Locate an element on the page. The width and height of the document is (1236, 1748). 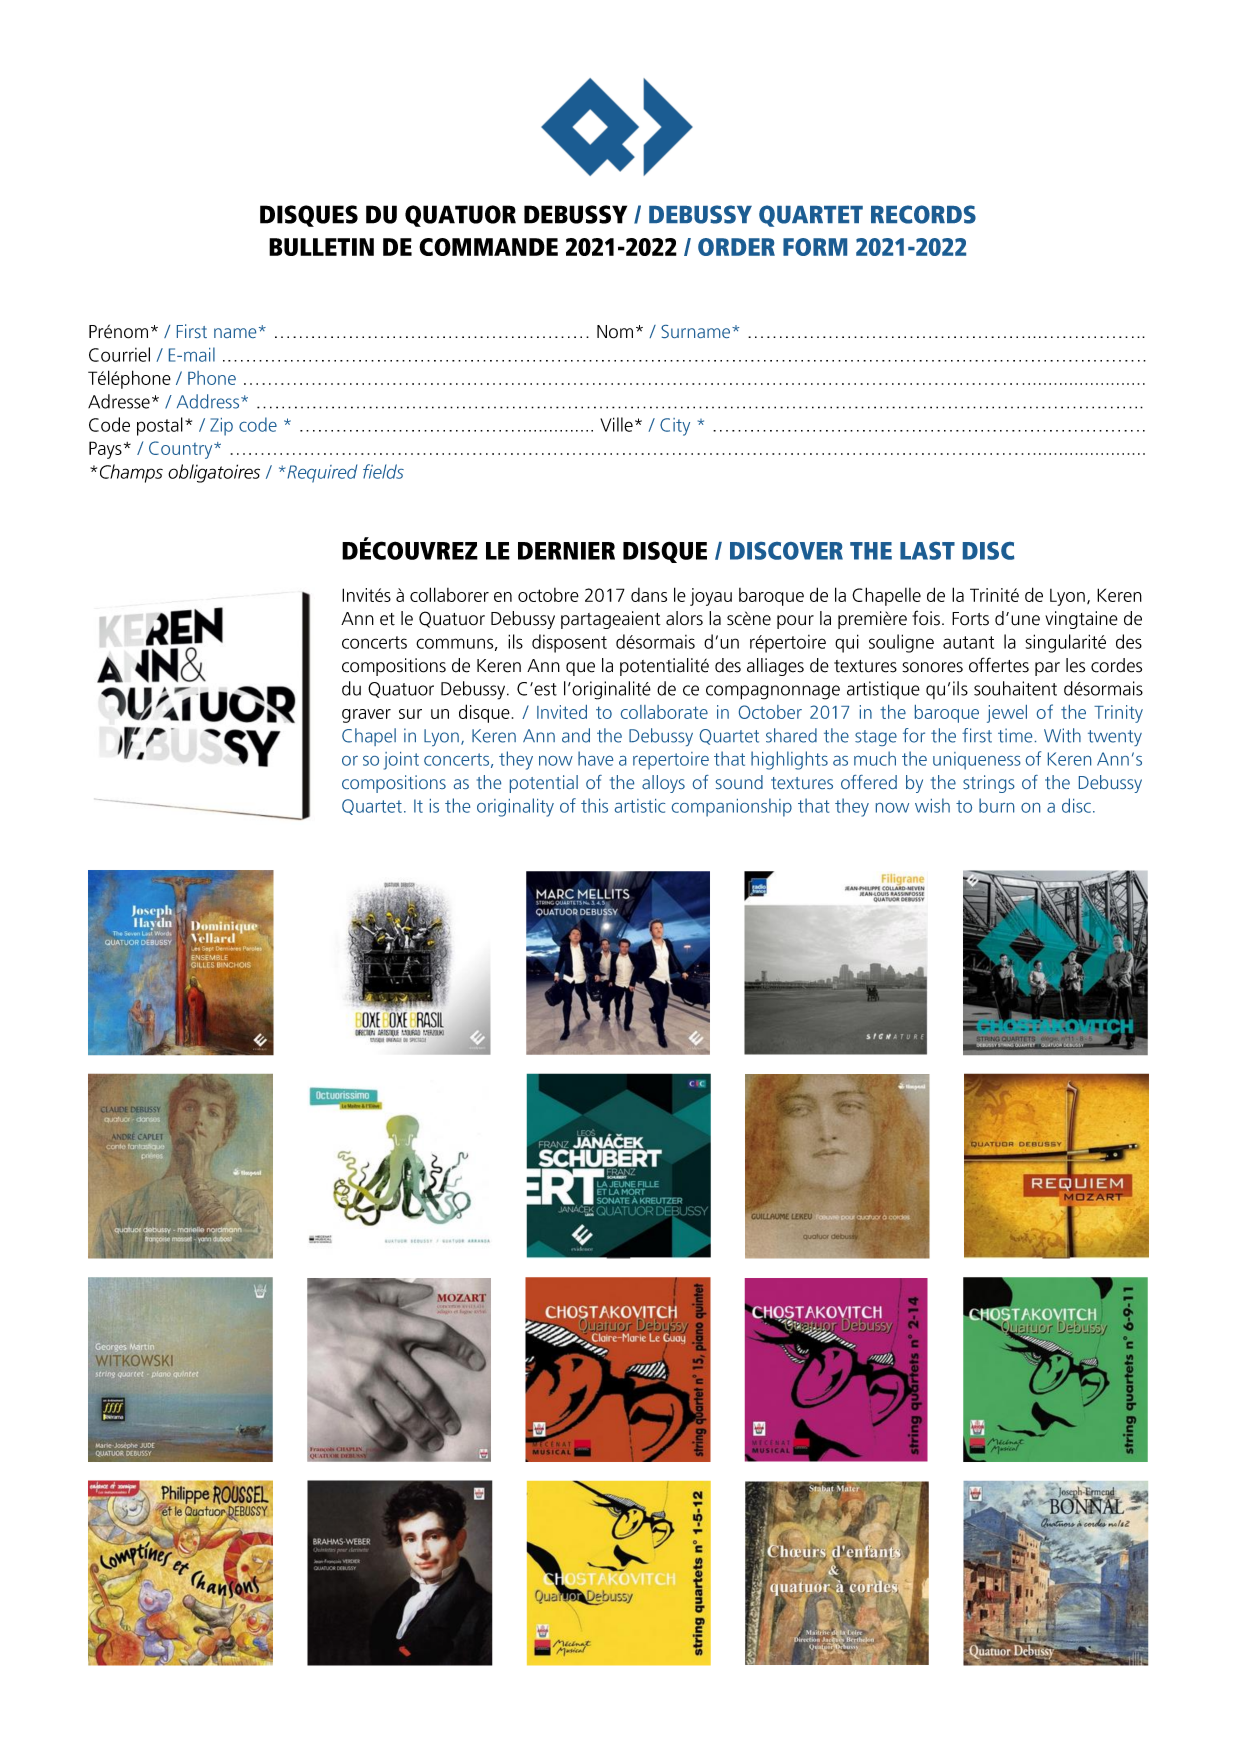
les is located at coordinates (1075, 665).
